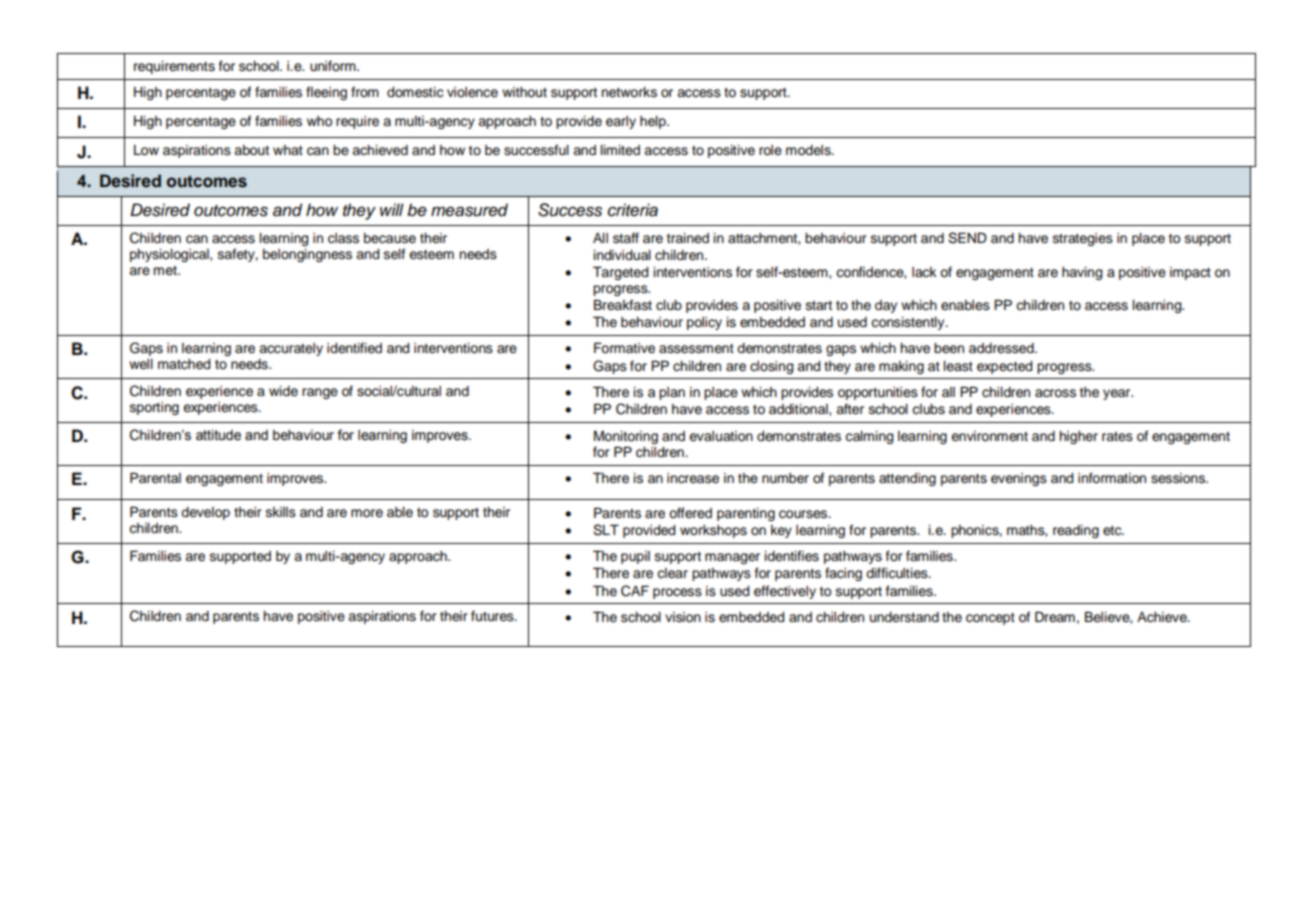 The width and height of the image is (1308, 924). Describe the element at coordinates (629, 92) in the image. I see `networks` at that location.
